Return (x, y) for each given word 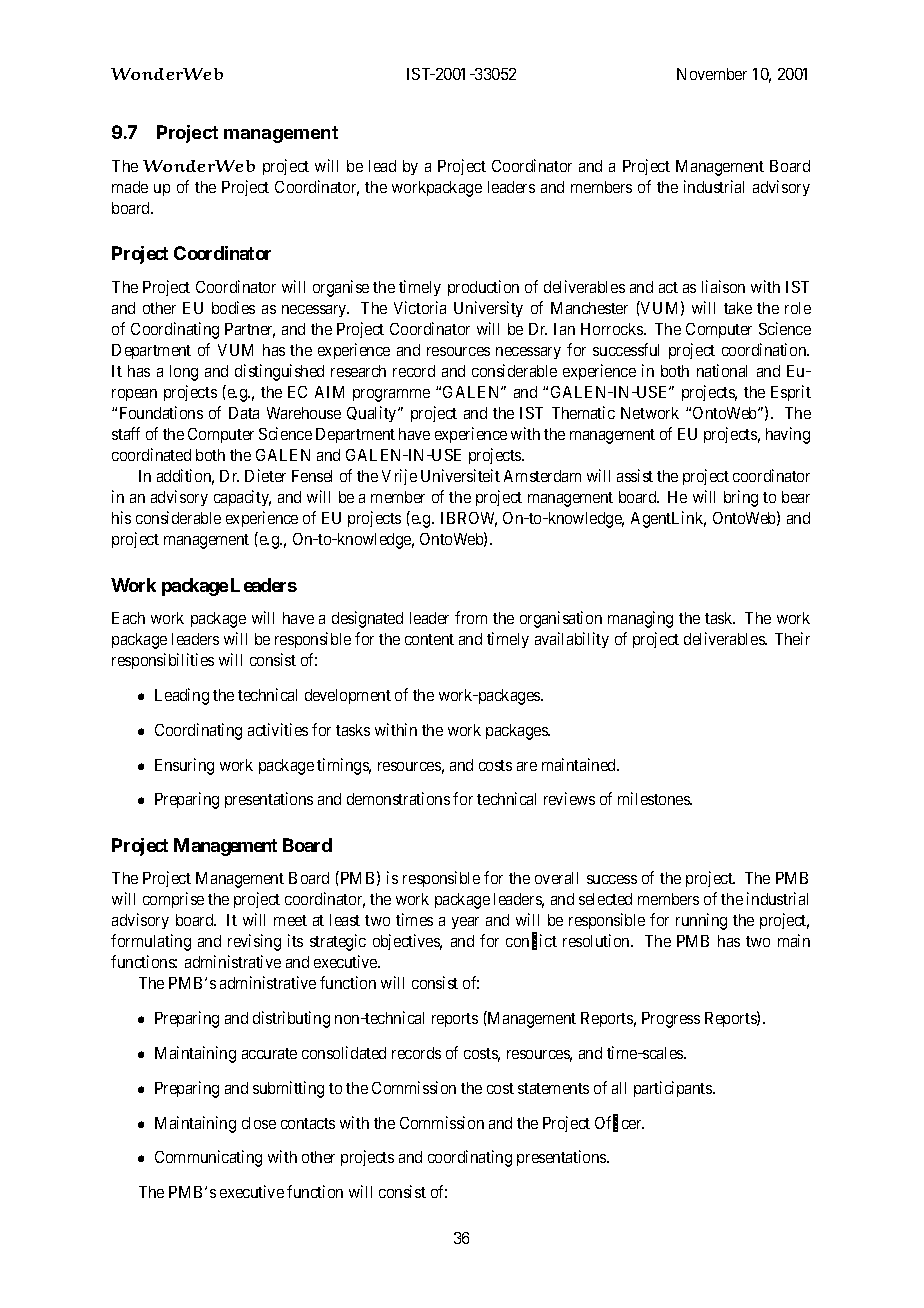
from (471, 617)
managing (640, 619)
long (184, 373)
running (701, 921)
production (483, 288)
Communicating (208, 1158)
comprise (173, 900)
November (712, 74)
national (722, 370)
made (130, 187)
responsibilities (163, 661)
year (465, 923)
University (488, 309)
